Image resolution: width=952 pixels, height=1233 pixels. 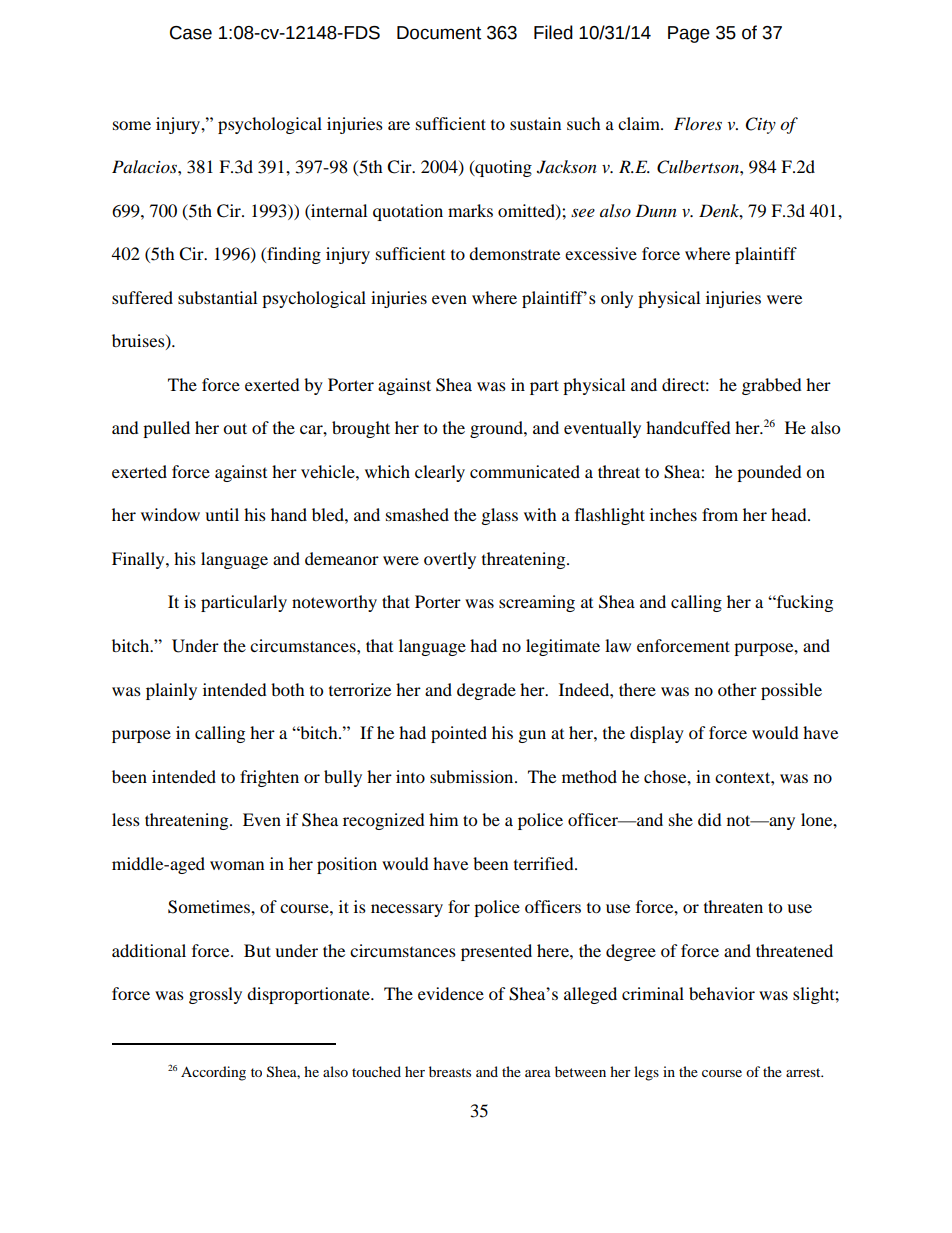 What do you see at coordinates (450, 560) in the image?
I see `overtly` at bounding box center [450, 560].
